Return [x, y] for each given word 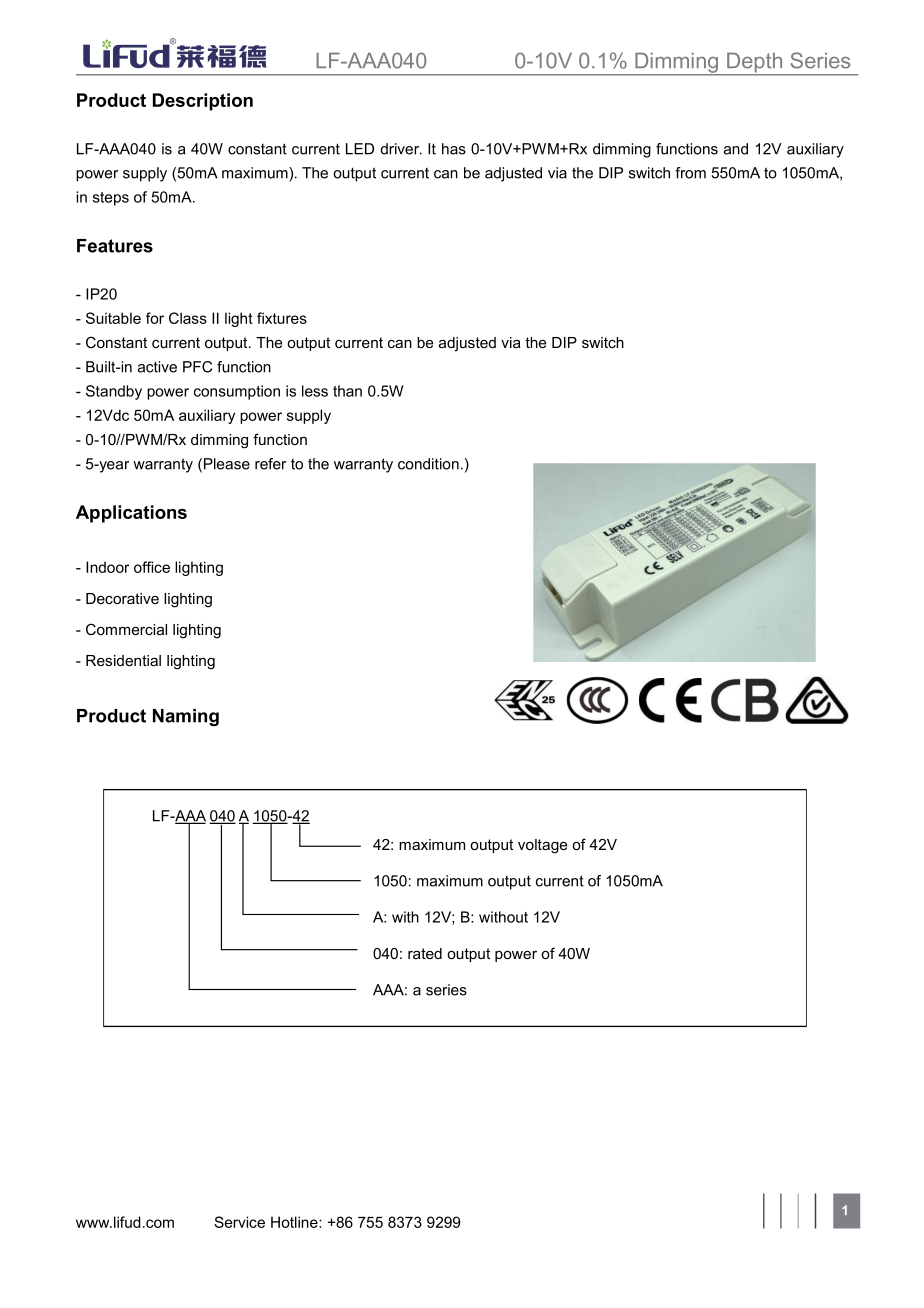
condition [428, 464]
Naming [186, 717]
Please [227, 464]
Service [239, 1222]
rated [425, 953]
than [347, 391]
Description [203, 102]
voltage [542, 846]
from [690, 173]
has [454, 149]
